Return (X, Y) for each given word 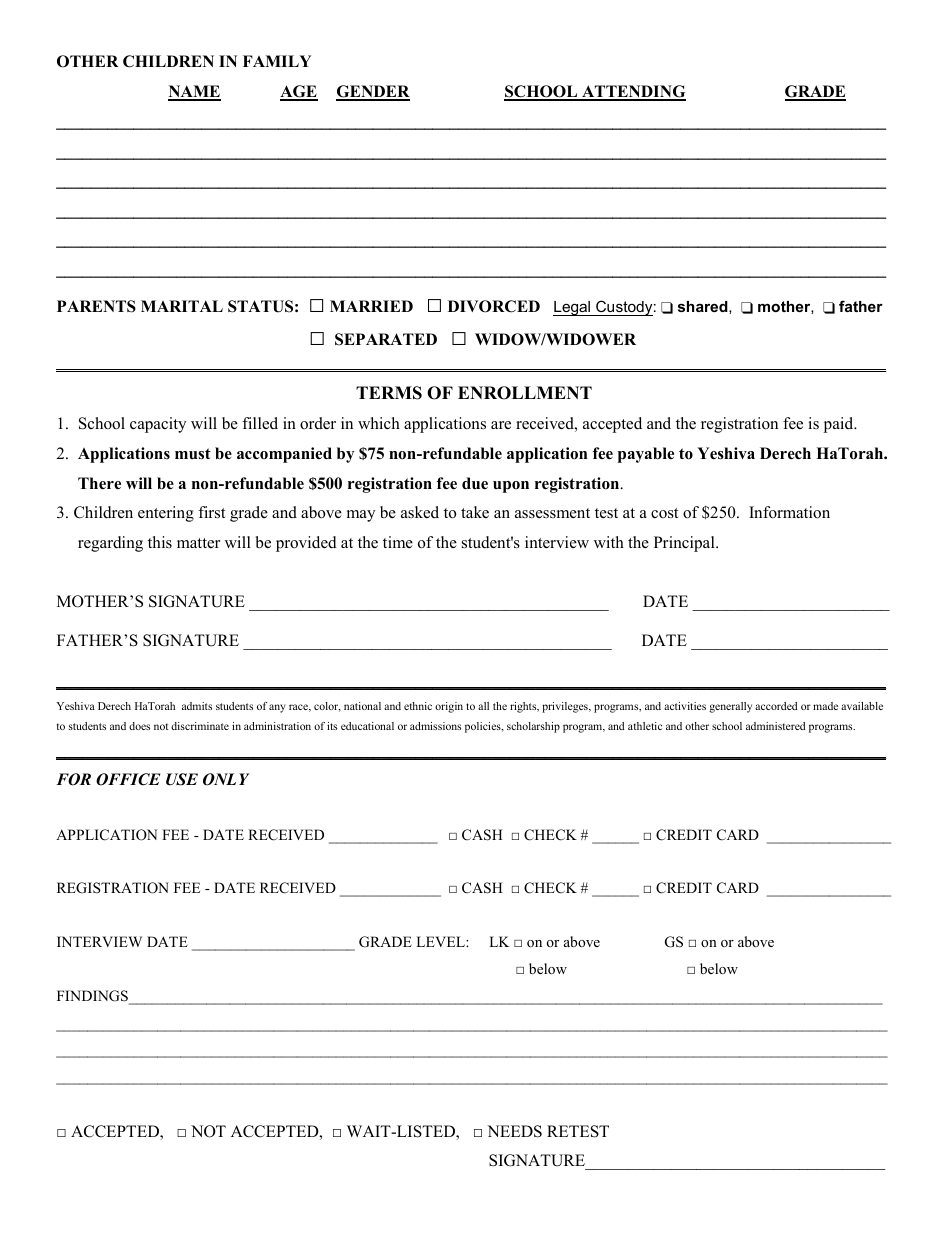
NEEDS (514, 1131)
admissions (435, 726)
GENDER (373, 92)
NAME (194, 92)
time (398, 542)
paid (839, 425)
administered (775, 726)
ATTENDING (633, 92)
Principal (685, 544)
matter (198, 543)
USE (182, 779)
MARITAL (182, 306)
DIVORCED (494, 306)
